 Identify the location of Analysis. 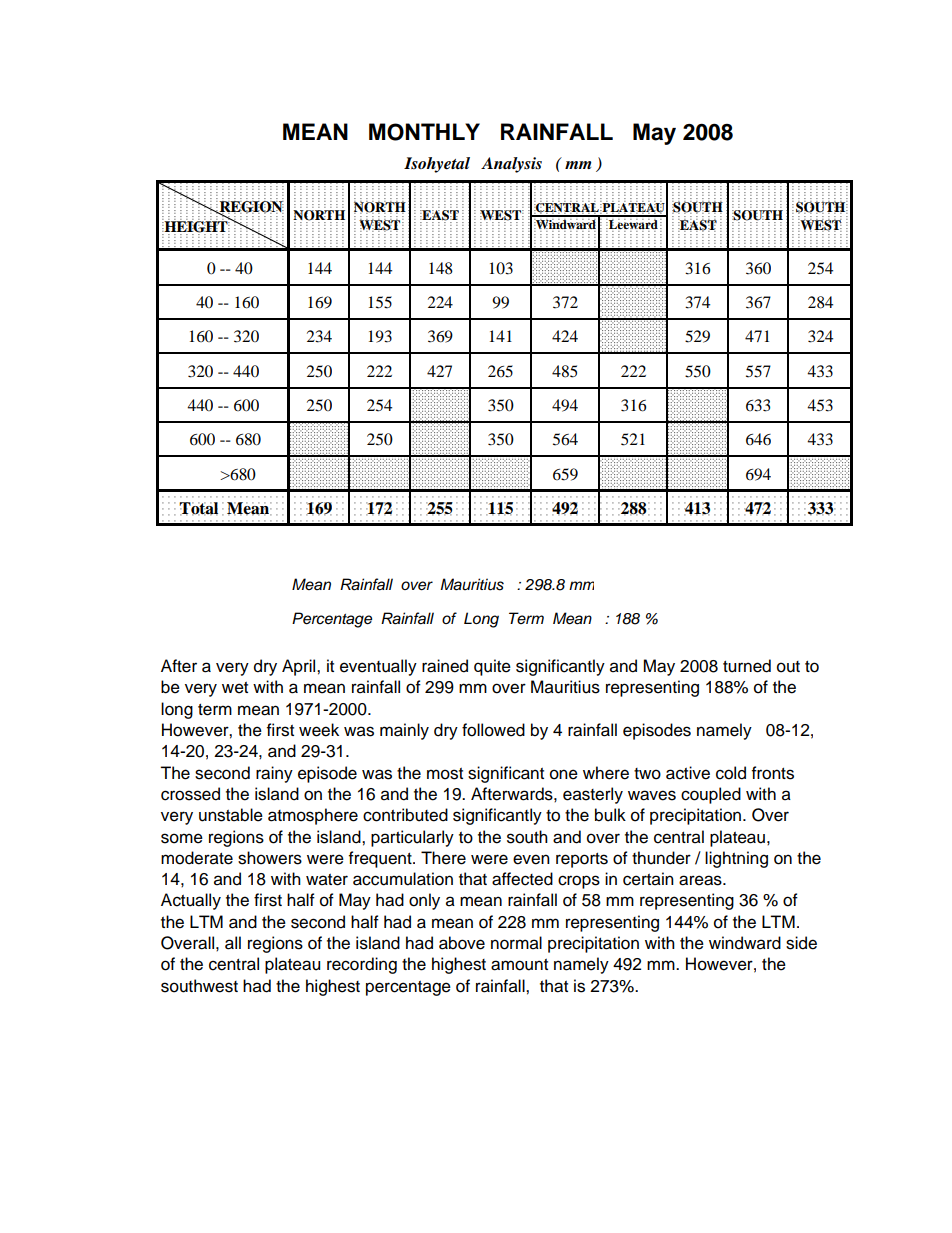
(511, 165).
